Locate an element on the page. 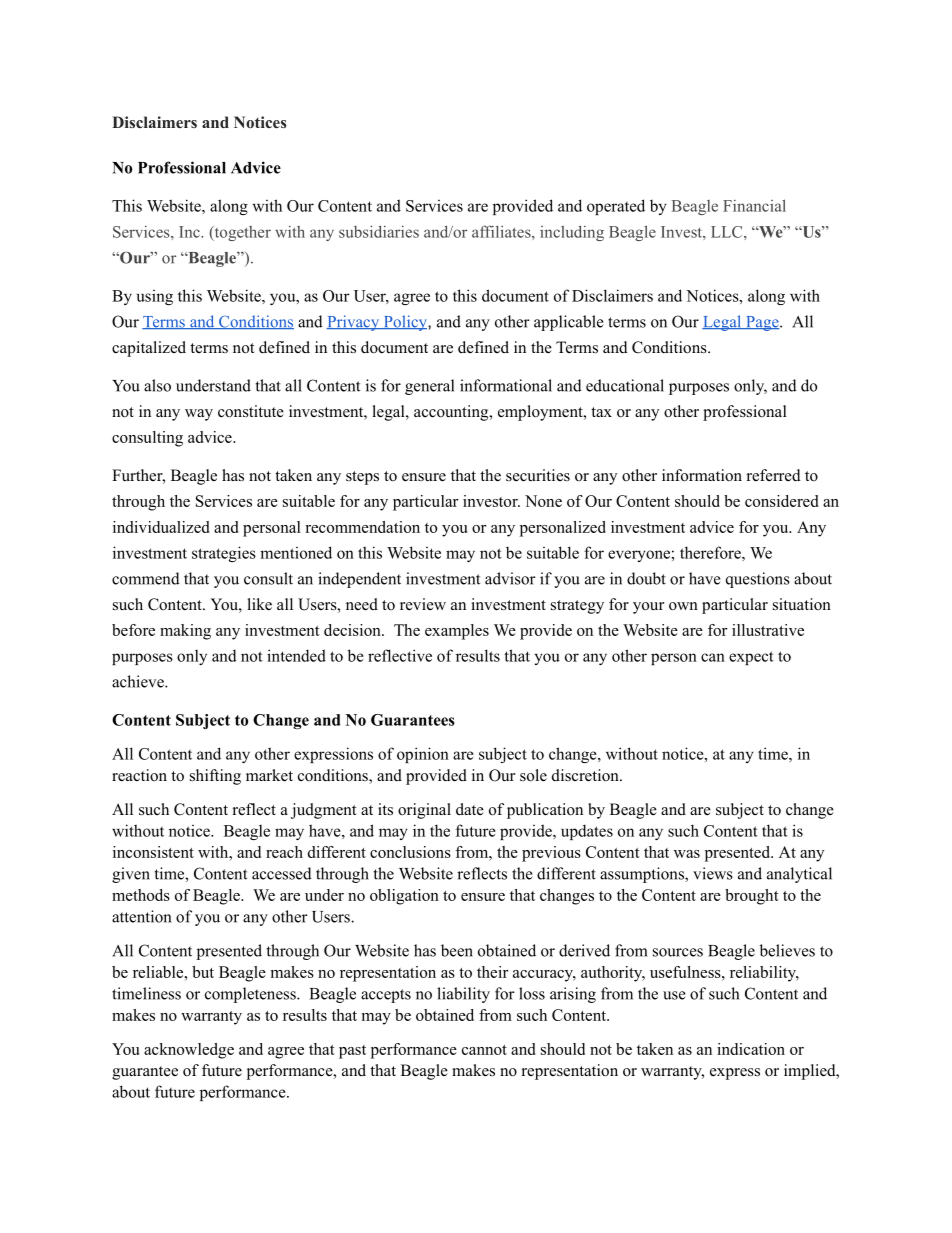 This page has height=1233, width=952. Financial is located at coordinates (754, 205).
